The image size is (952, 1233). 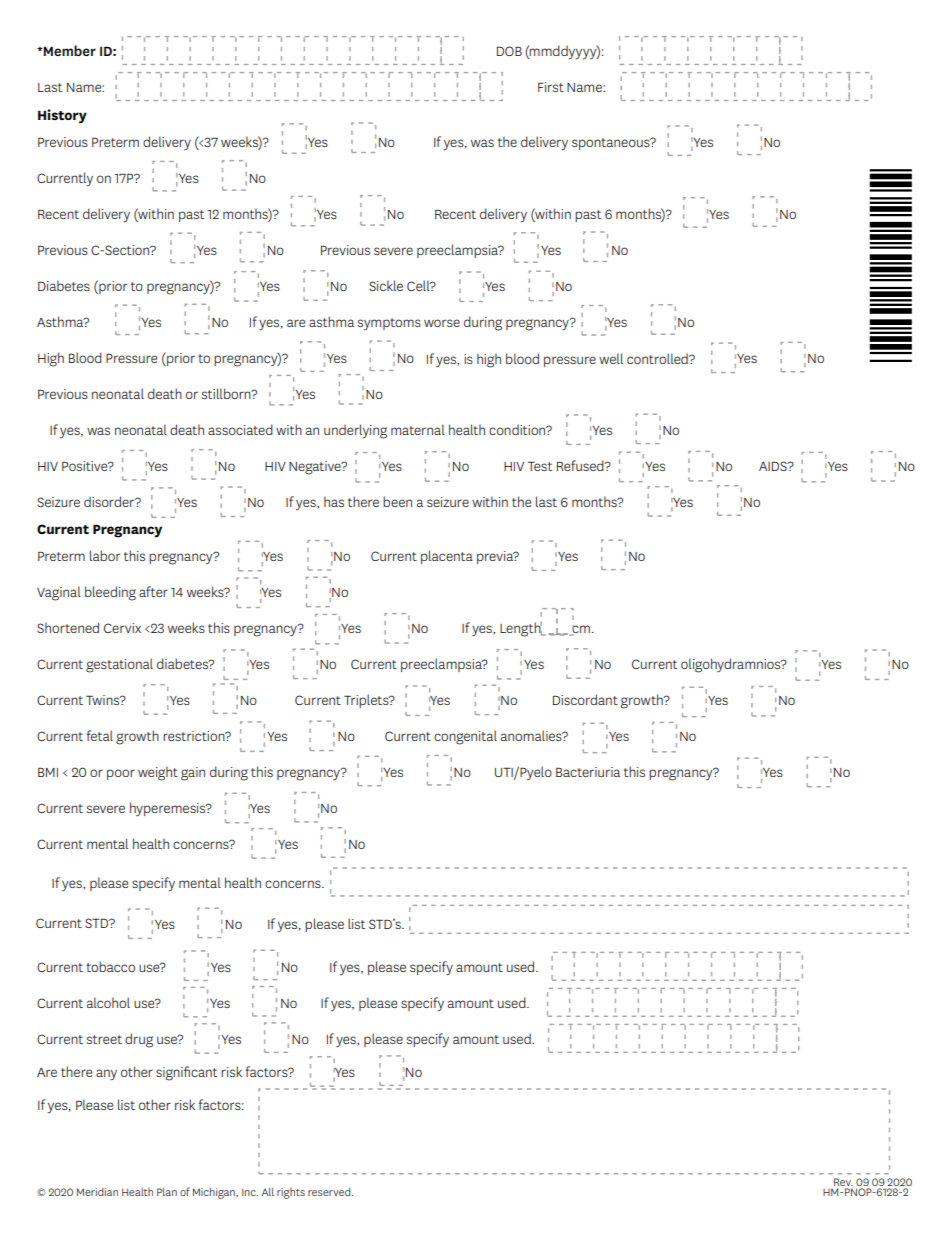 What do you see at coordinates (110, 501) in the image?
I see `disorder` at bounding box center [110, 501].
